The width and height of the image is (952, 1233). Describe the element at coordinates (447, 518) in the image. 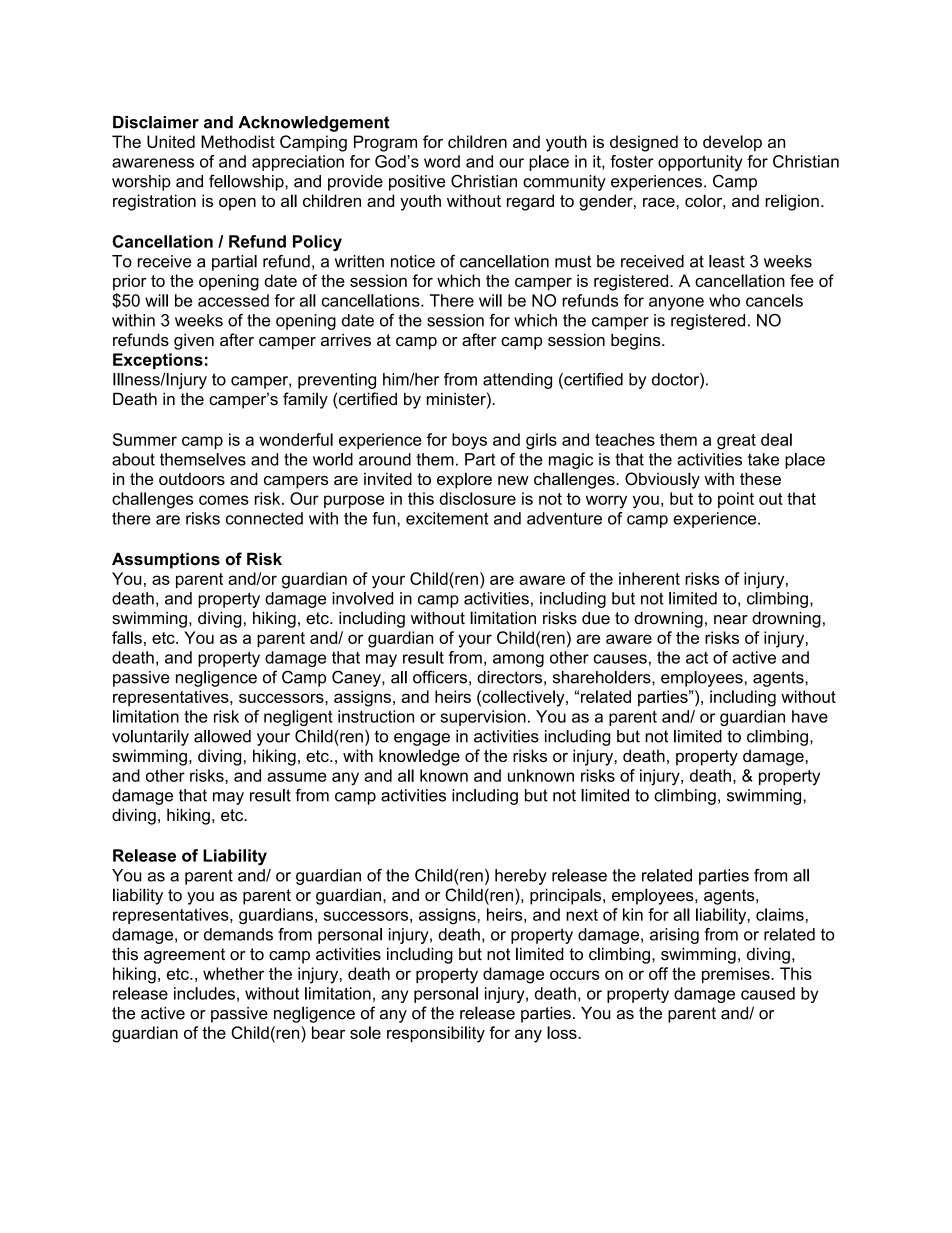

I see `excitement` at that location.
